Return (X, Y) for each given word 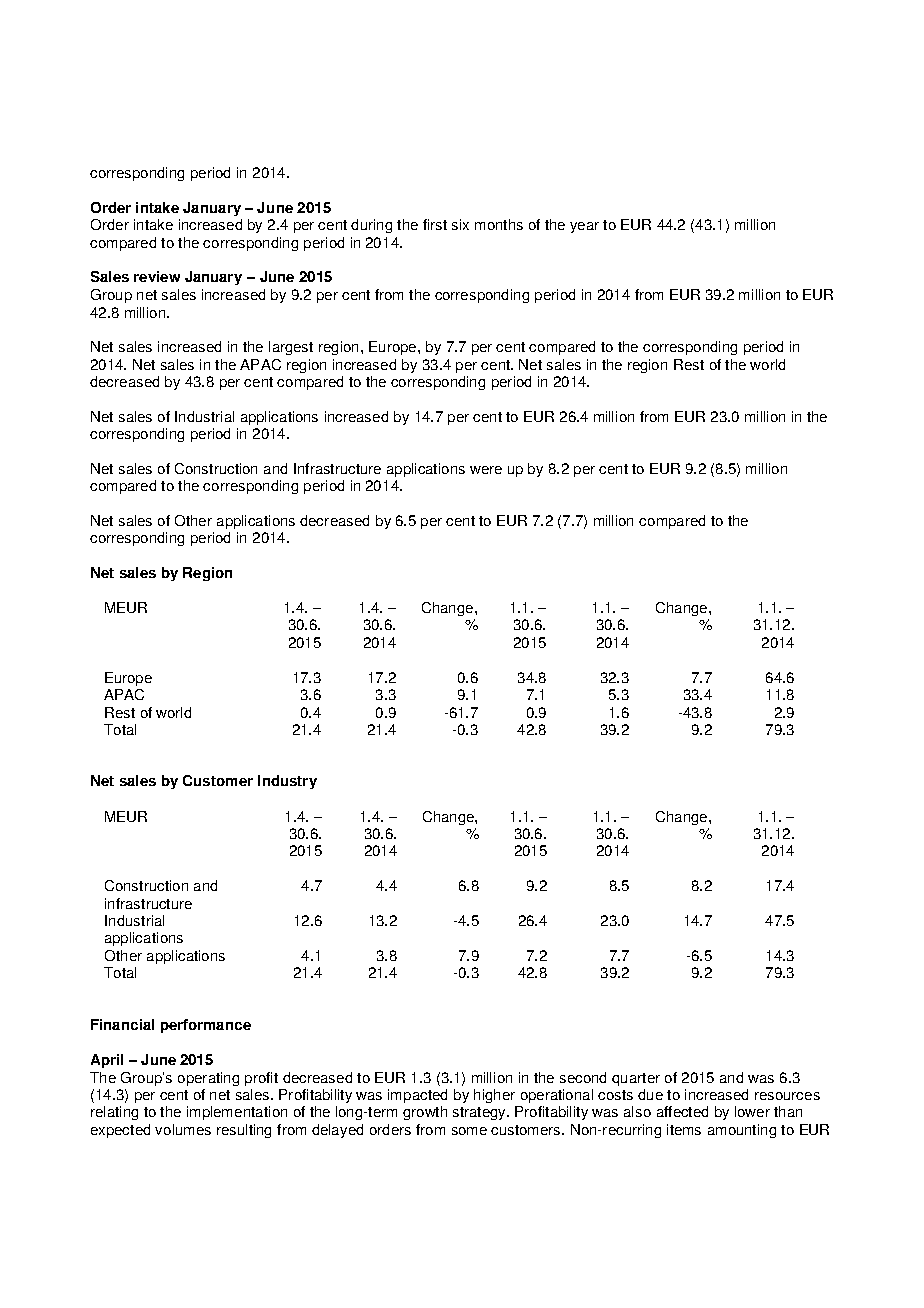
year (584, 227)
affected (682, 1111)
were (486, 470)
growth (425, 1113)
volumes (183, 1129)
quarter (636, 1079)
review (157, 276)
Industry (287, 782)
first (435, 224)
